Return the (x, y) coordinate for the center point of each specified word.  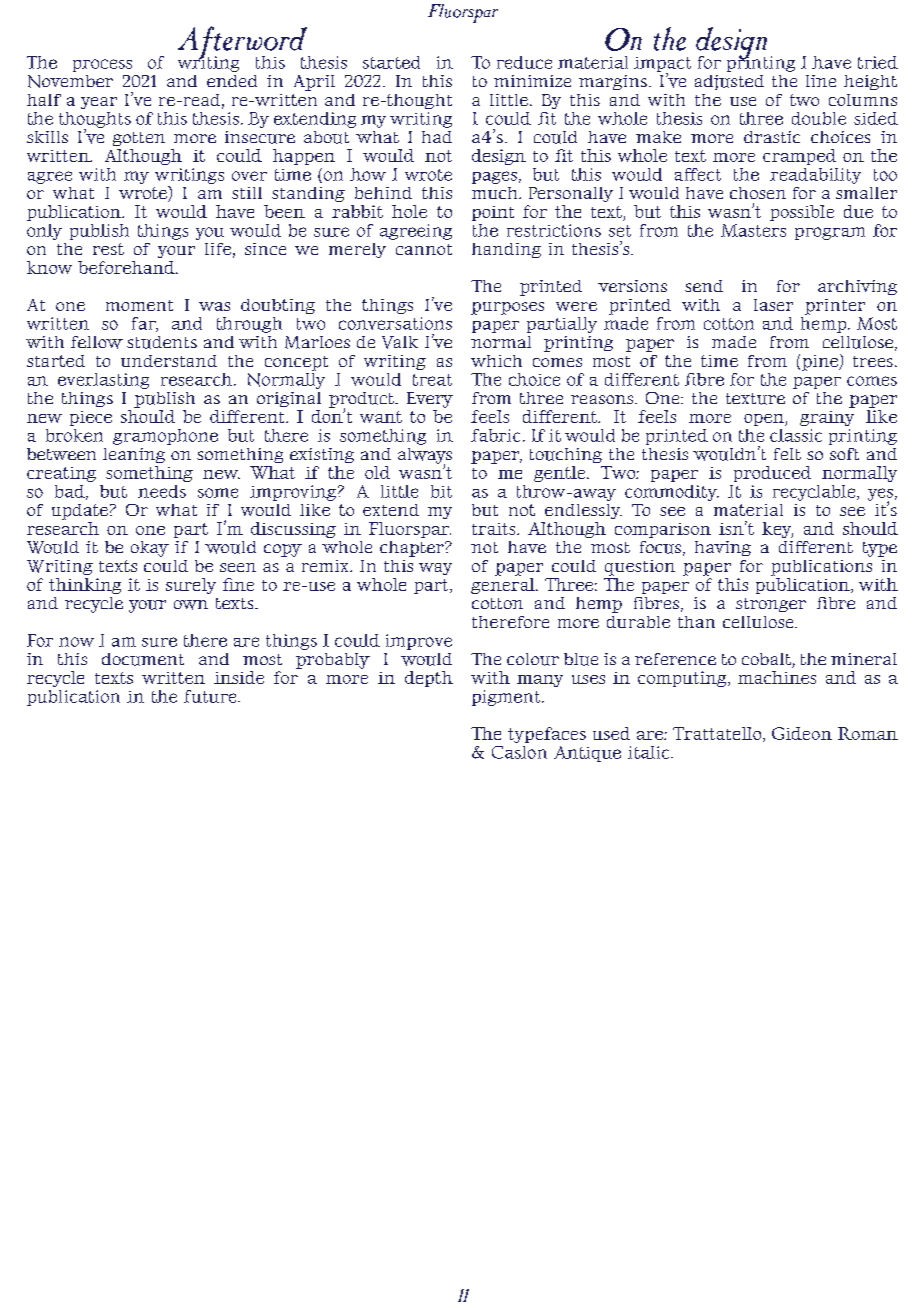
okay (150, 549)
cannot (424, 249)
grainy (827, 418)
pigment (507, 698)
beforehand (127, 267)
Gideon (802, 733)
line (821, 81)
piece (91, 418)
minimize (532, 81)
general (504, 586)
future (211, 696)
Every (430, 400)
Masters (753, 230)
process (102, 65)
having (723, 548)
